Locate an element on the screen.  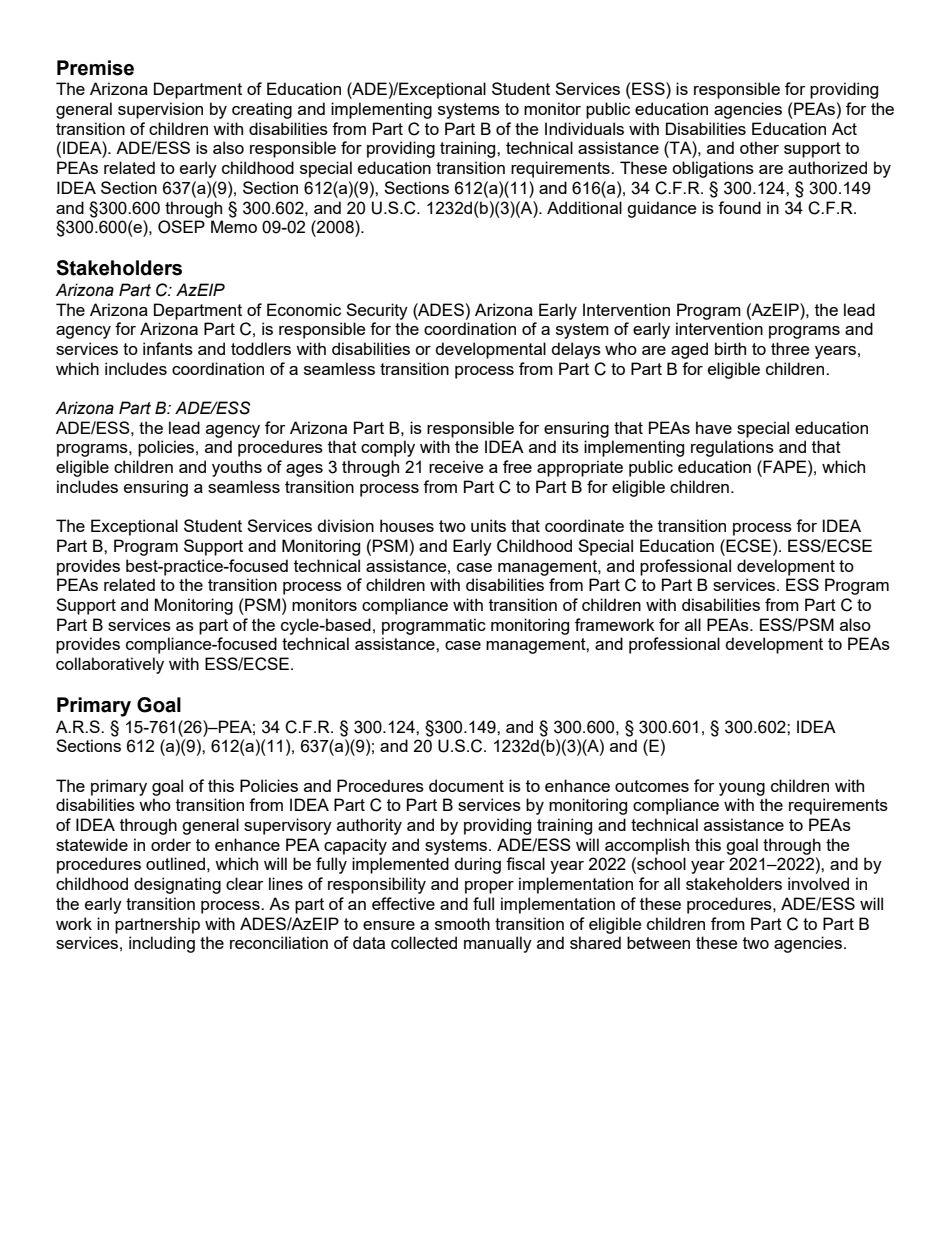
including is located at coordinates (162, 944).
